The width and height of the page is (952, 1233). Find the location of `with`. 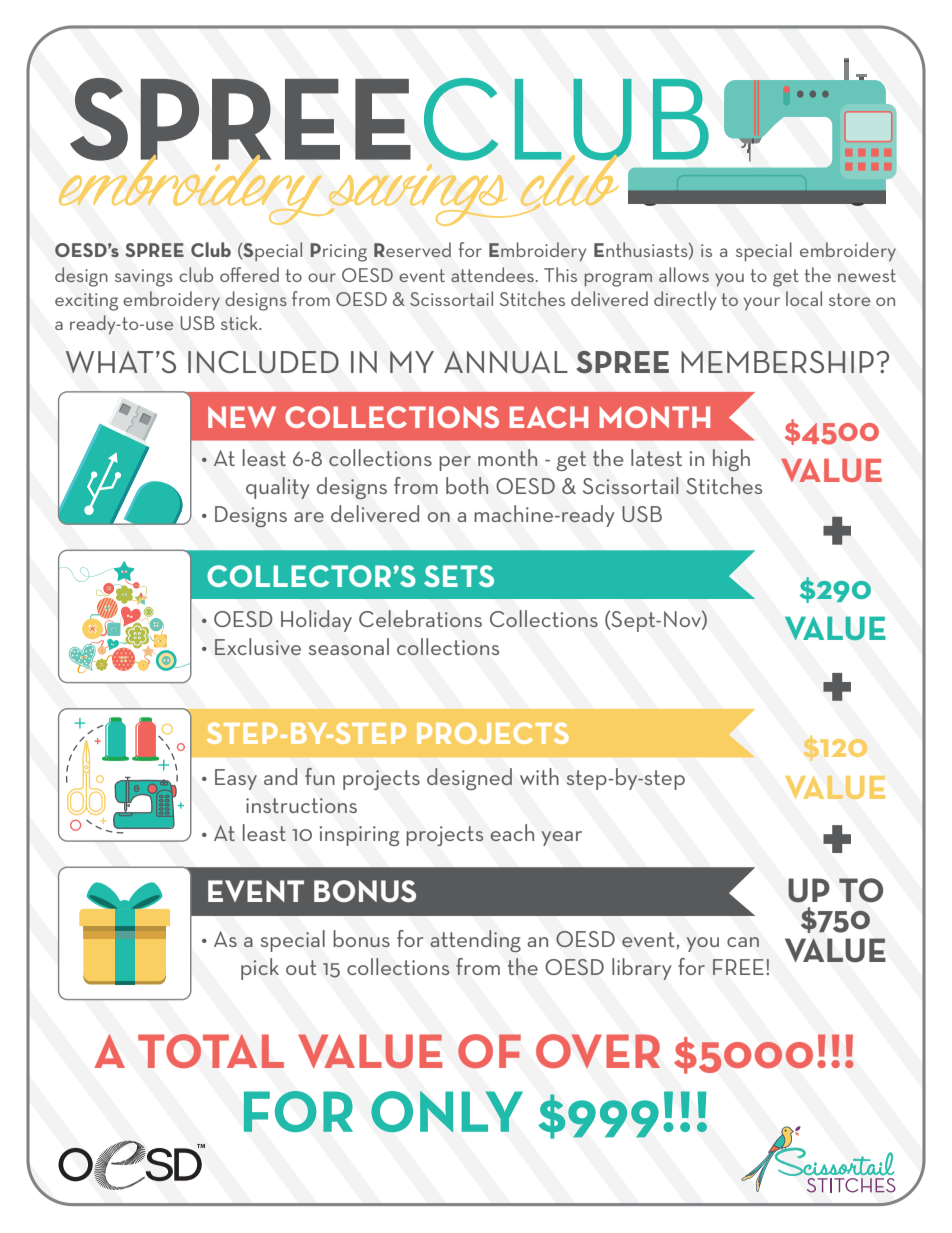

with is located at coordinates (539, 776).
